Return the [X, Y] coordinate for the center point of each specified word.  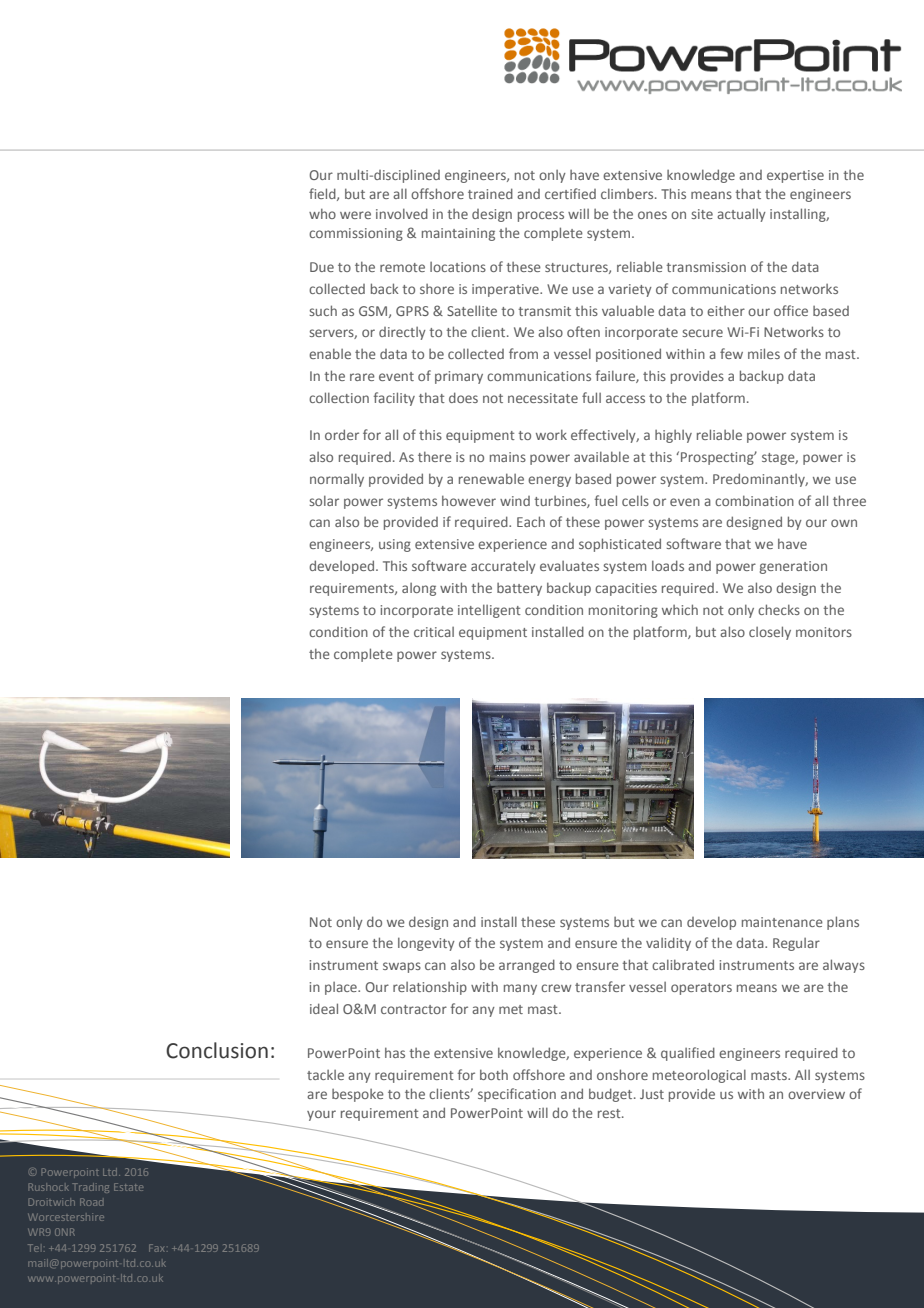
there [435, 456]
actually [741, 215]
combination [754, 500]
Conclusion [217, 1050]
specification [517, 1095]
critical [434, 632]
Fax [158, 1248]
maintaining [458, 234]
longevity [426, 944]
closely [770, 633]
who [322, 213]
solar [324, 500]
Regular [796, 944]
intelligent [489, 611]
